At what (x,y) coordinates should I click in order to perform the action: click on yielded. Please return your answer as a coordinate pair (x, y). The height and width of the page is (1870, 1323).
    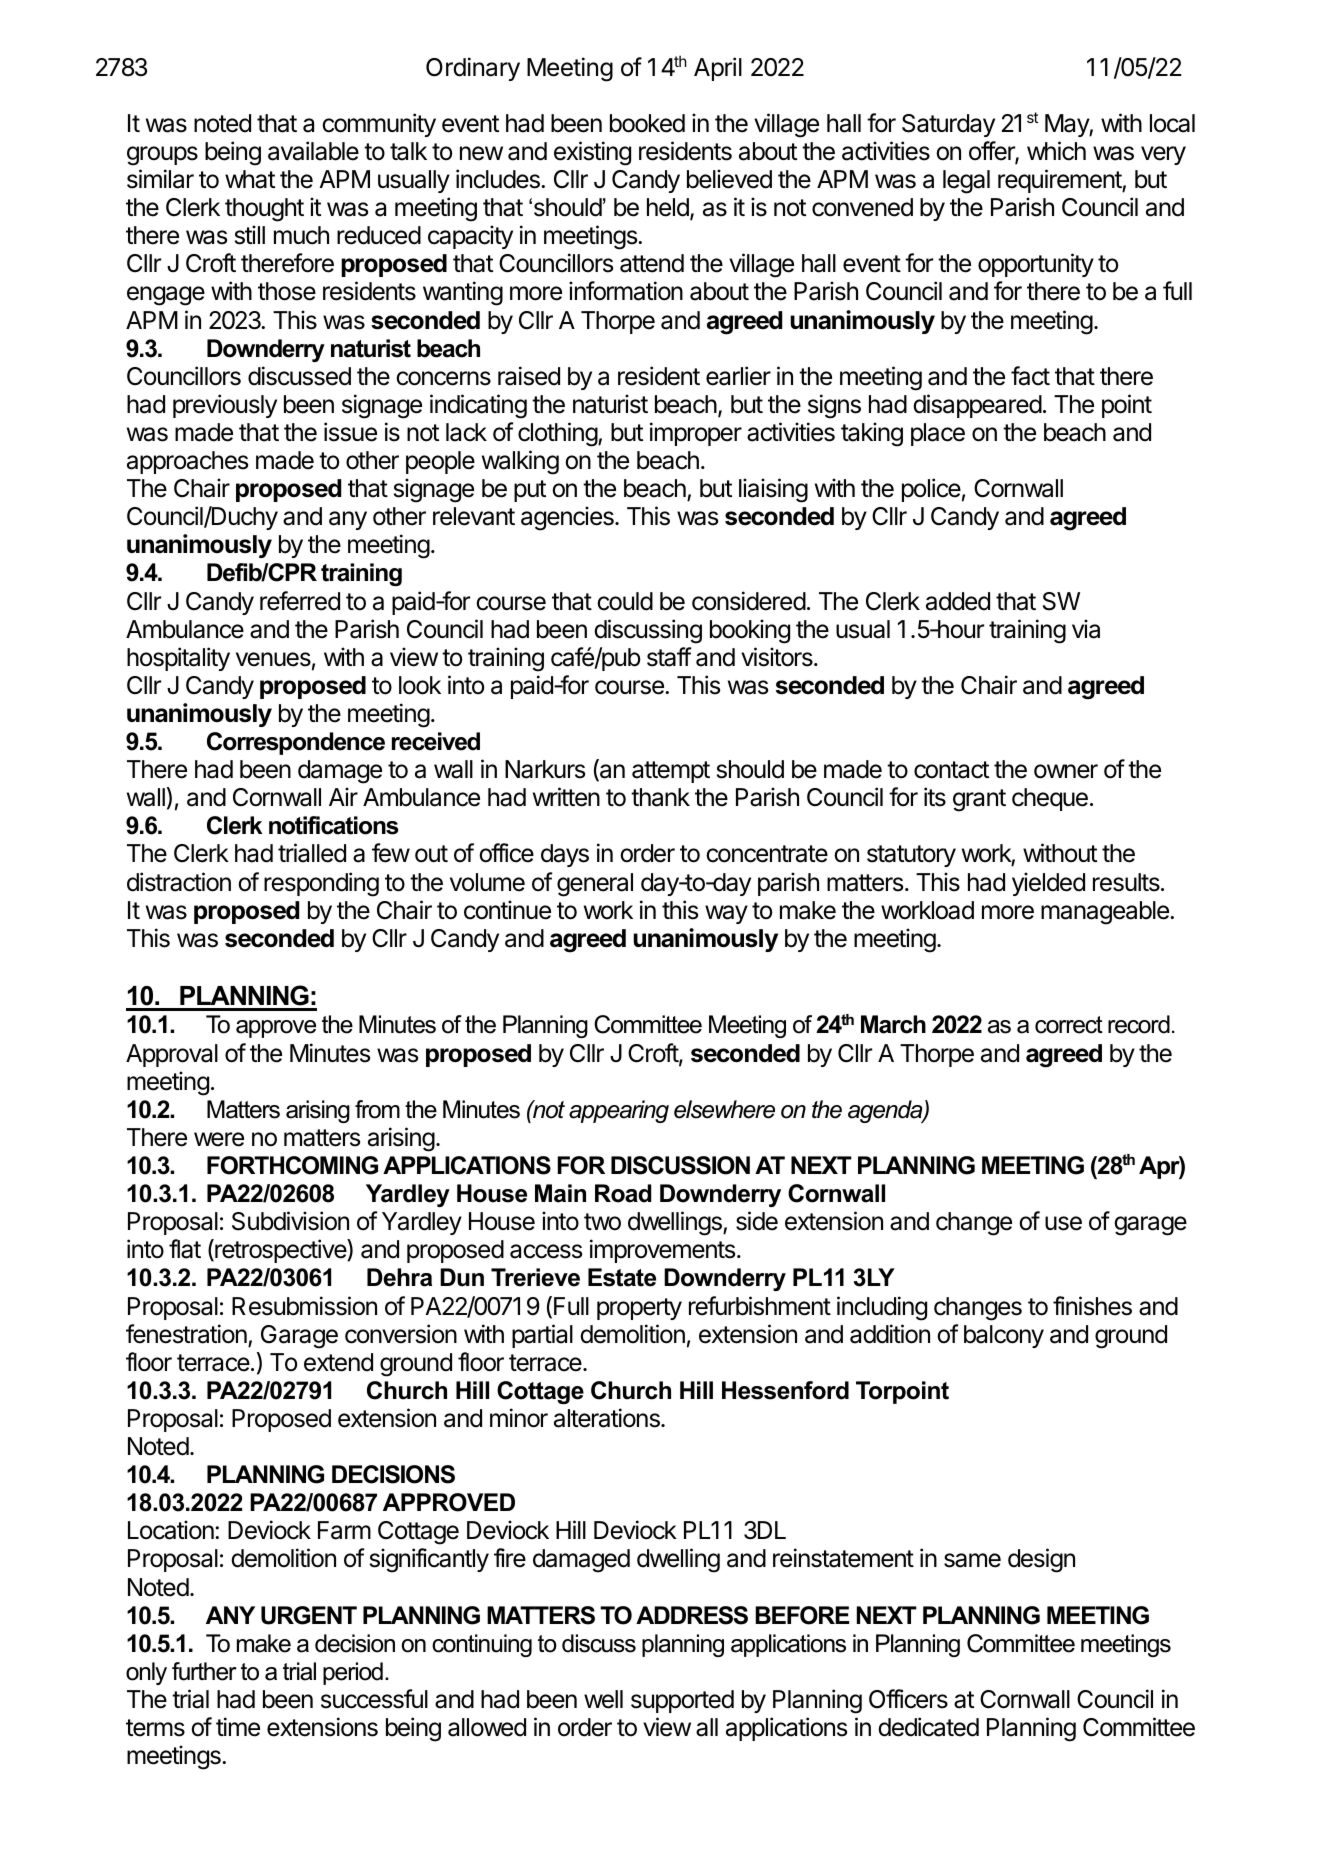
    Looking at the image, I should click on (1048, 884).
